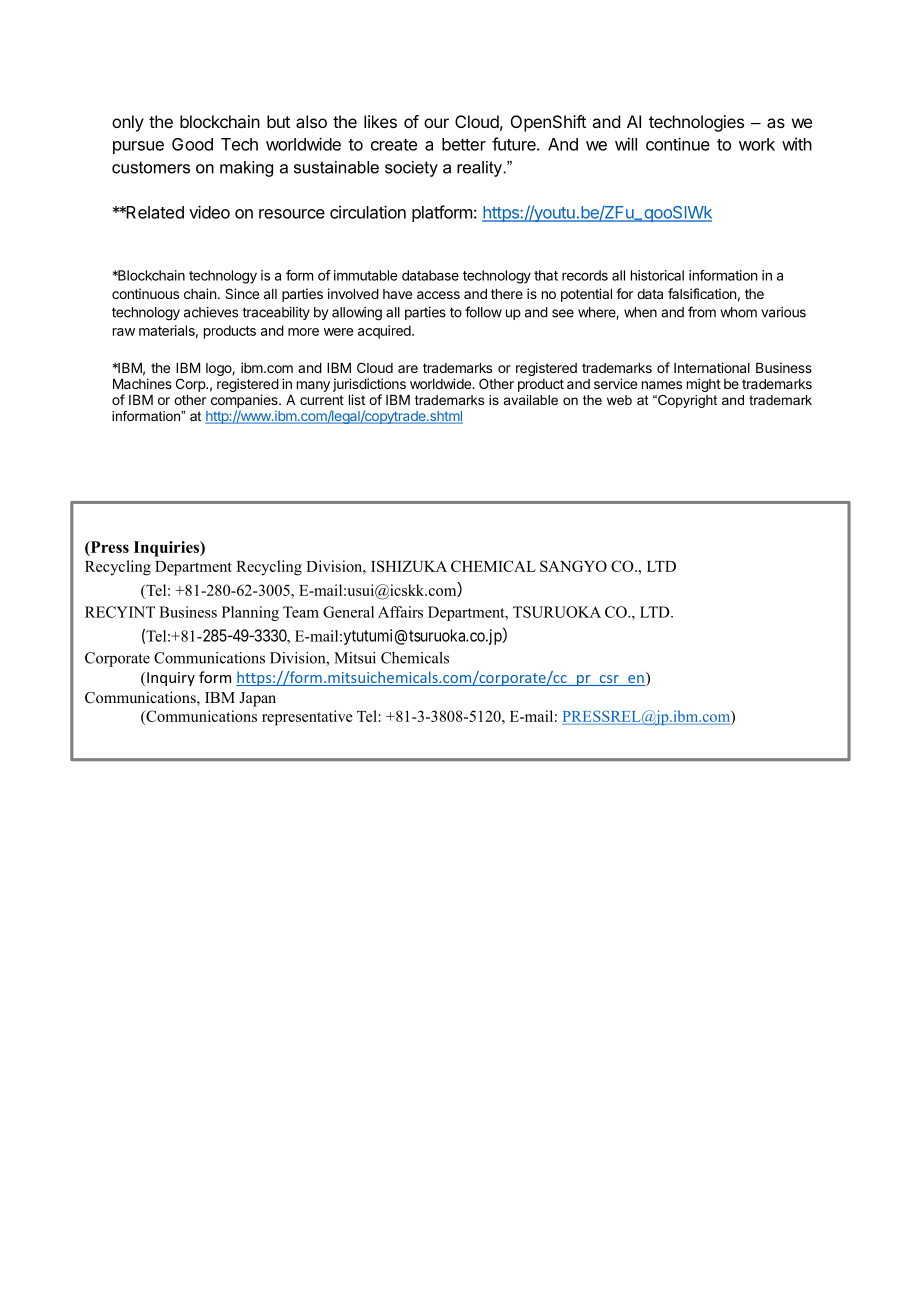 This screenshot has width=924, height=1309. What do you see at coordinates (257, 699) in the screenshot?
I see `Japan` at bounding box center [257, 699].
